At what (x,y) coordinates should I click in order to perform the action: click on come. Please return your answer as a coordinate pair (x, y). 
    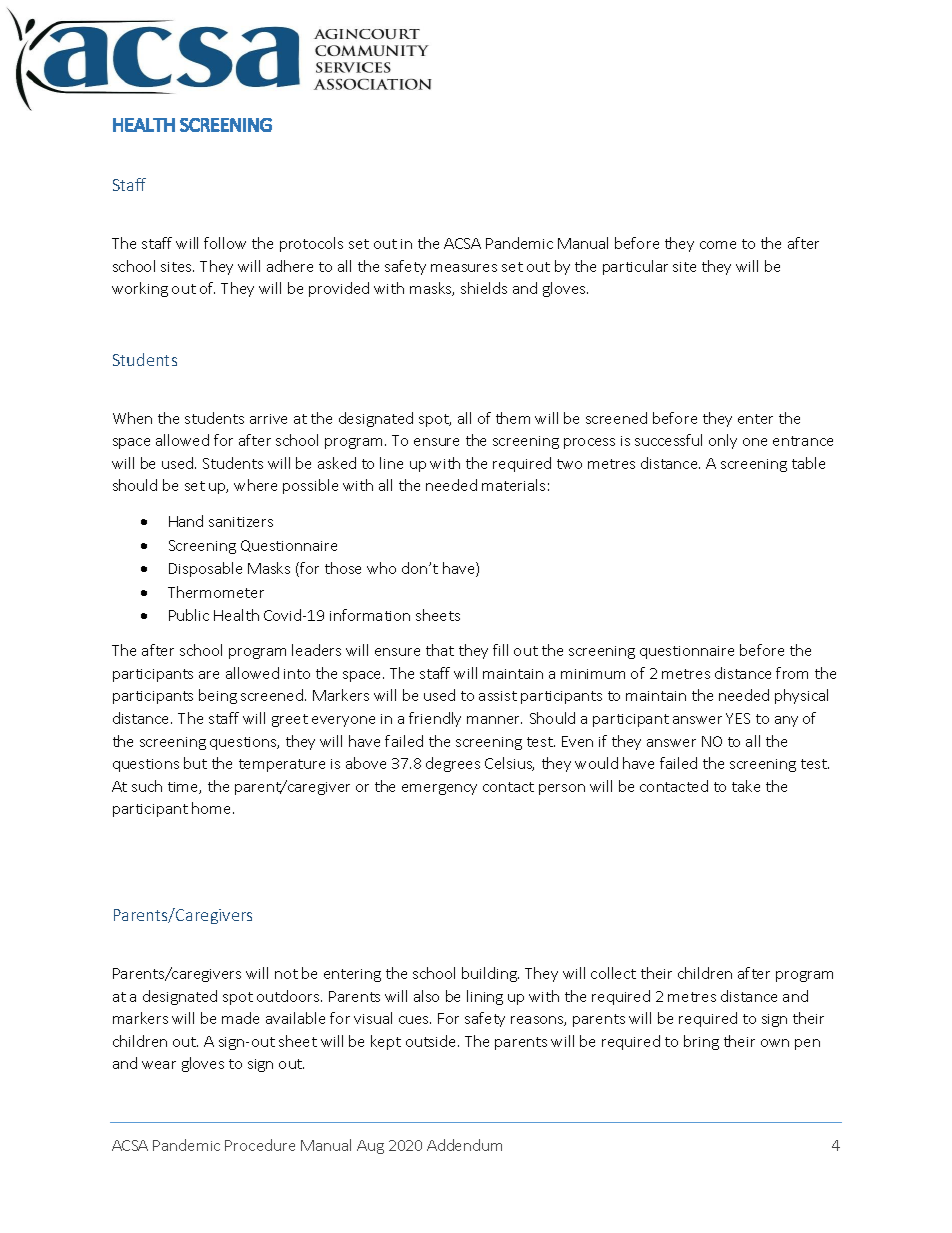
    Looking at the image, I should click on (718, 245).
